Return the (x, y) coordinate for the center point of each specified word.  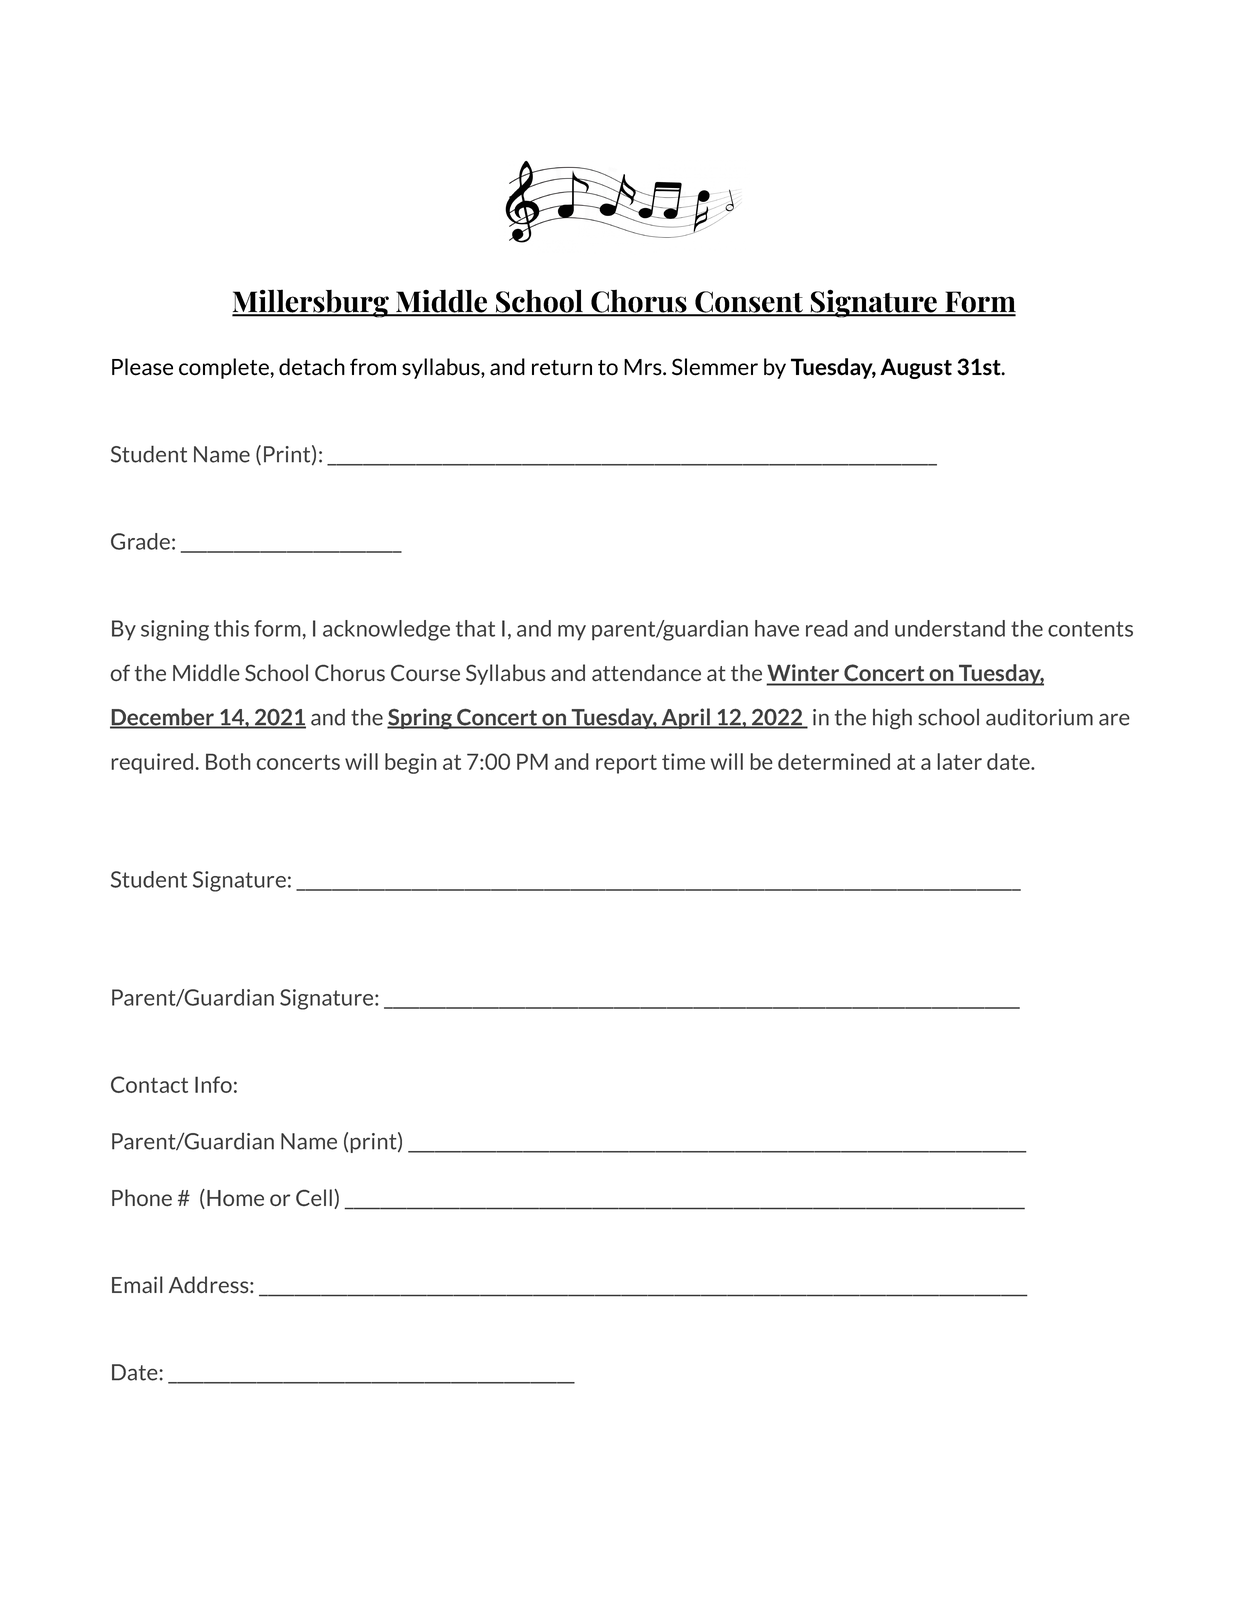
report (626, 764)
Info (213, 1084)
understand (950, 628)
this (231, 628)
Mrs (644, 367)
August (916, 368)
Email (137, 1284)
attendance (646, 673)
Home (235, 1198)
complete (225, 368)
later (960, 761)
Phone (142, 1197)
